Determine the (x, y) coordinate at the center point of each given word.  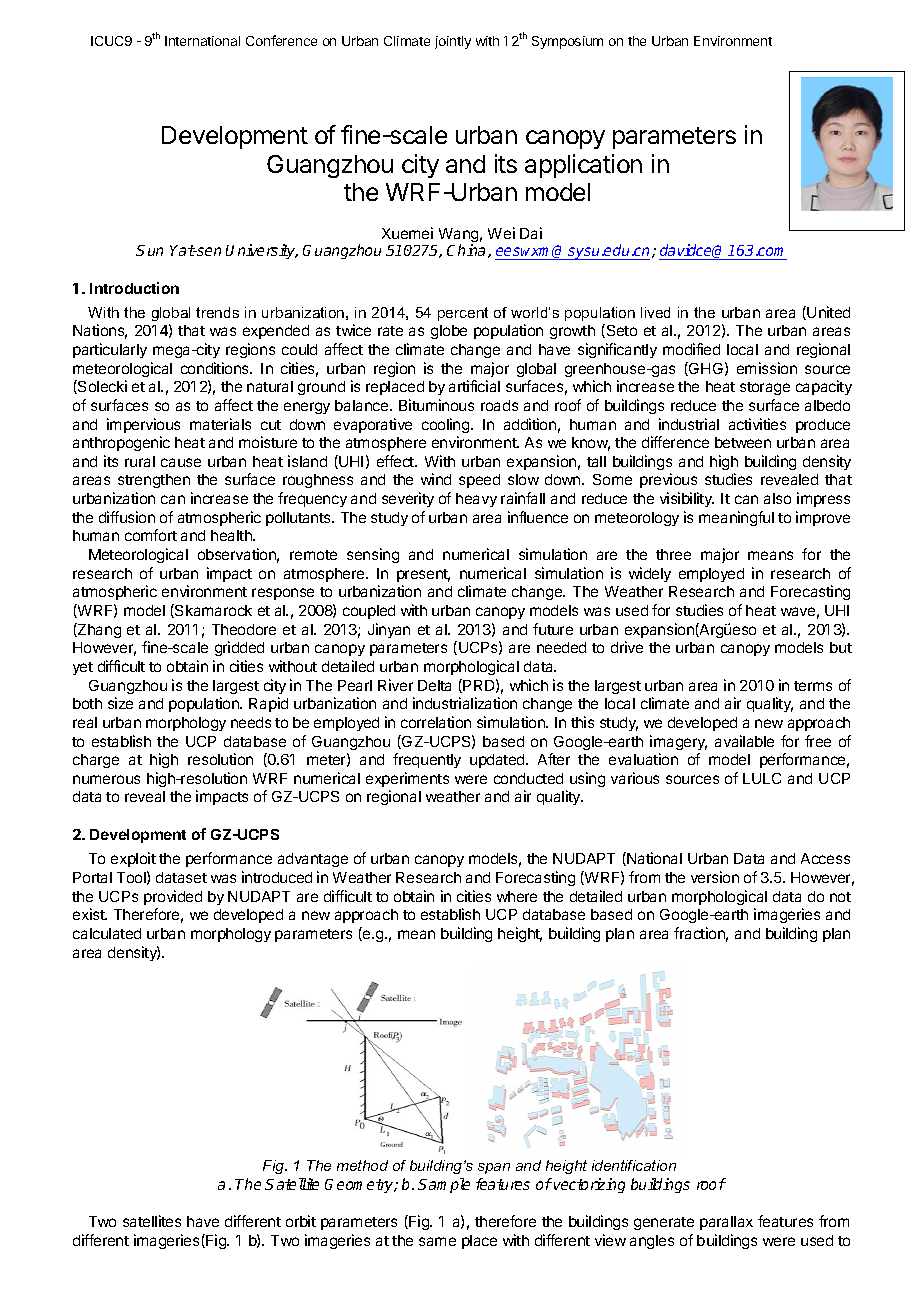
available (744, 741)
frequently (427, 760)
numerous (106, 779)
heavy (476, 500)
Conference (281, 40)
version (715, 877)
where (517, 896)
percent (463, 314)
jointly (453, 42)
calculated (107, 933)
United (828, 312)
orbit (301, 1221)
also (777, 498)
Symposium (567, 42)
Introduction (134, 288)
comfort (151, 535)
